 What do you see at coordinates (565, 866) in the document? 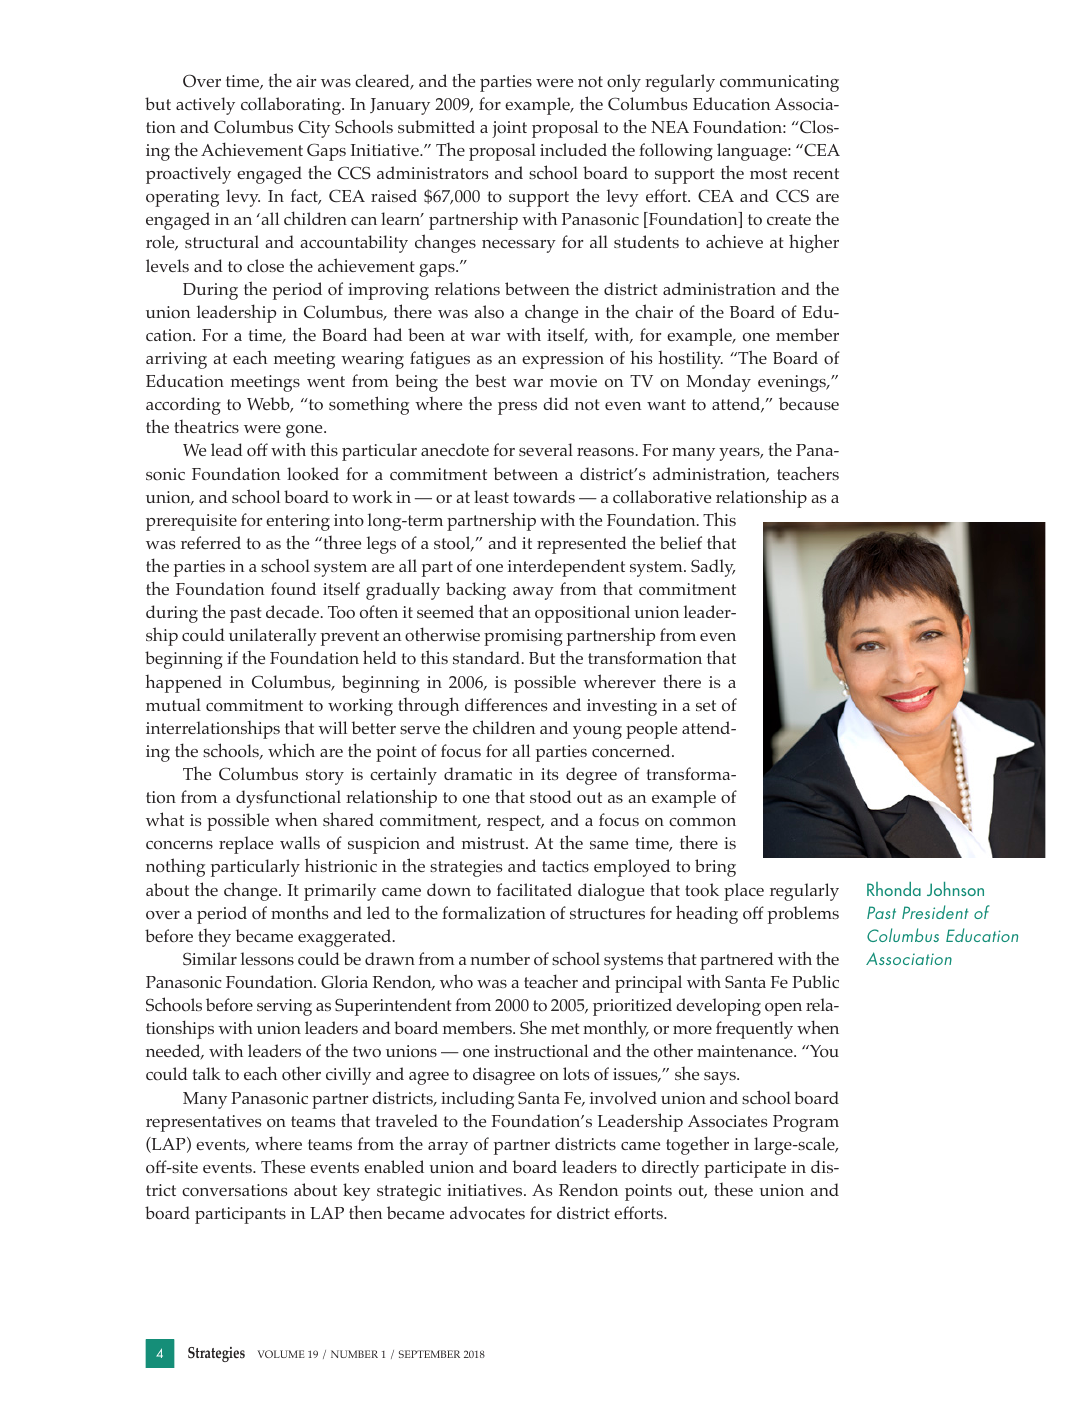
I see `tactics` at bounding box center [565, 866].
